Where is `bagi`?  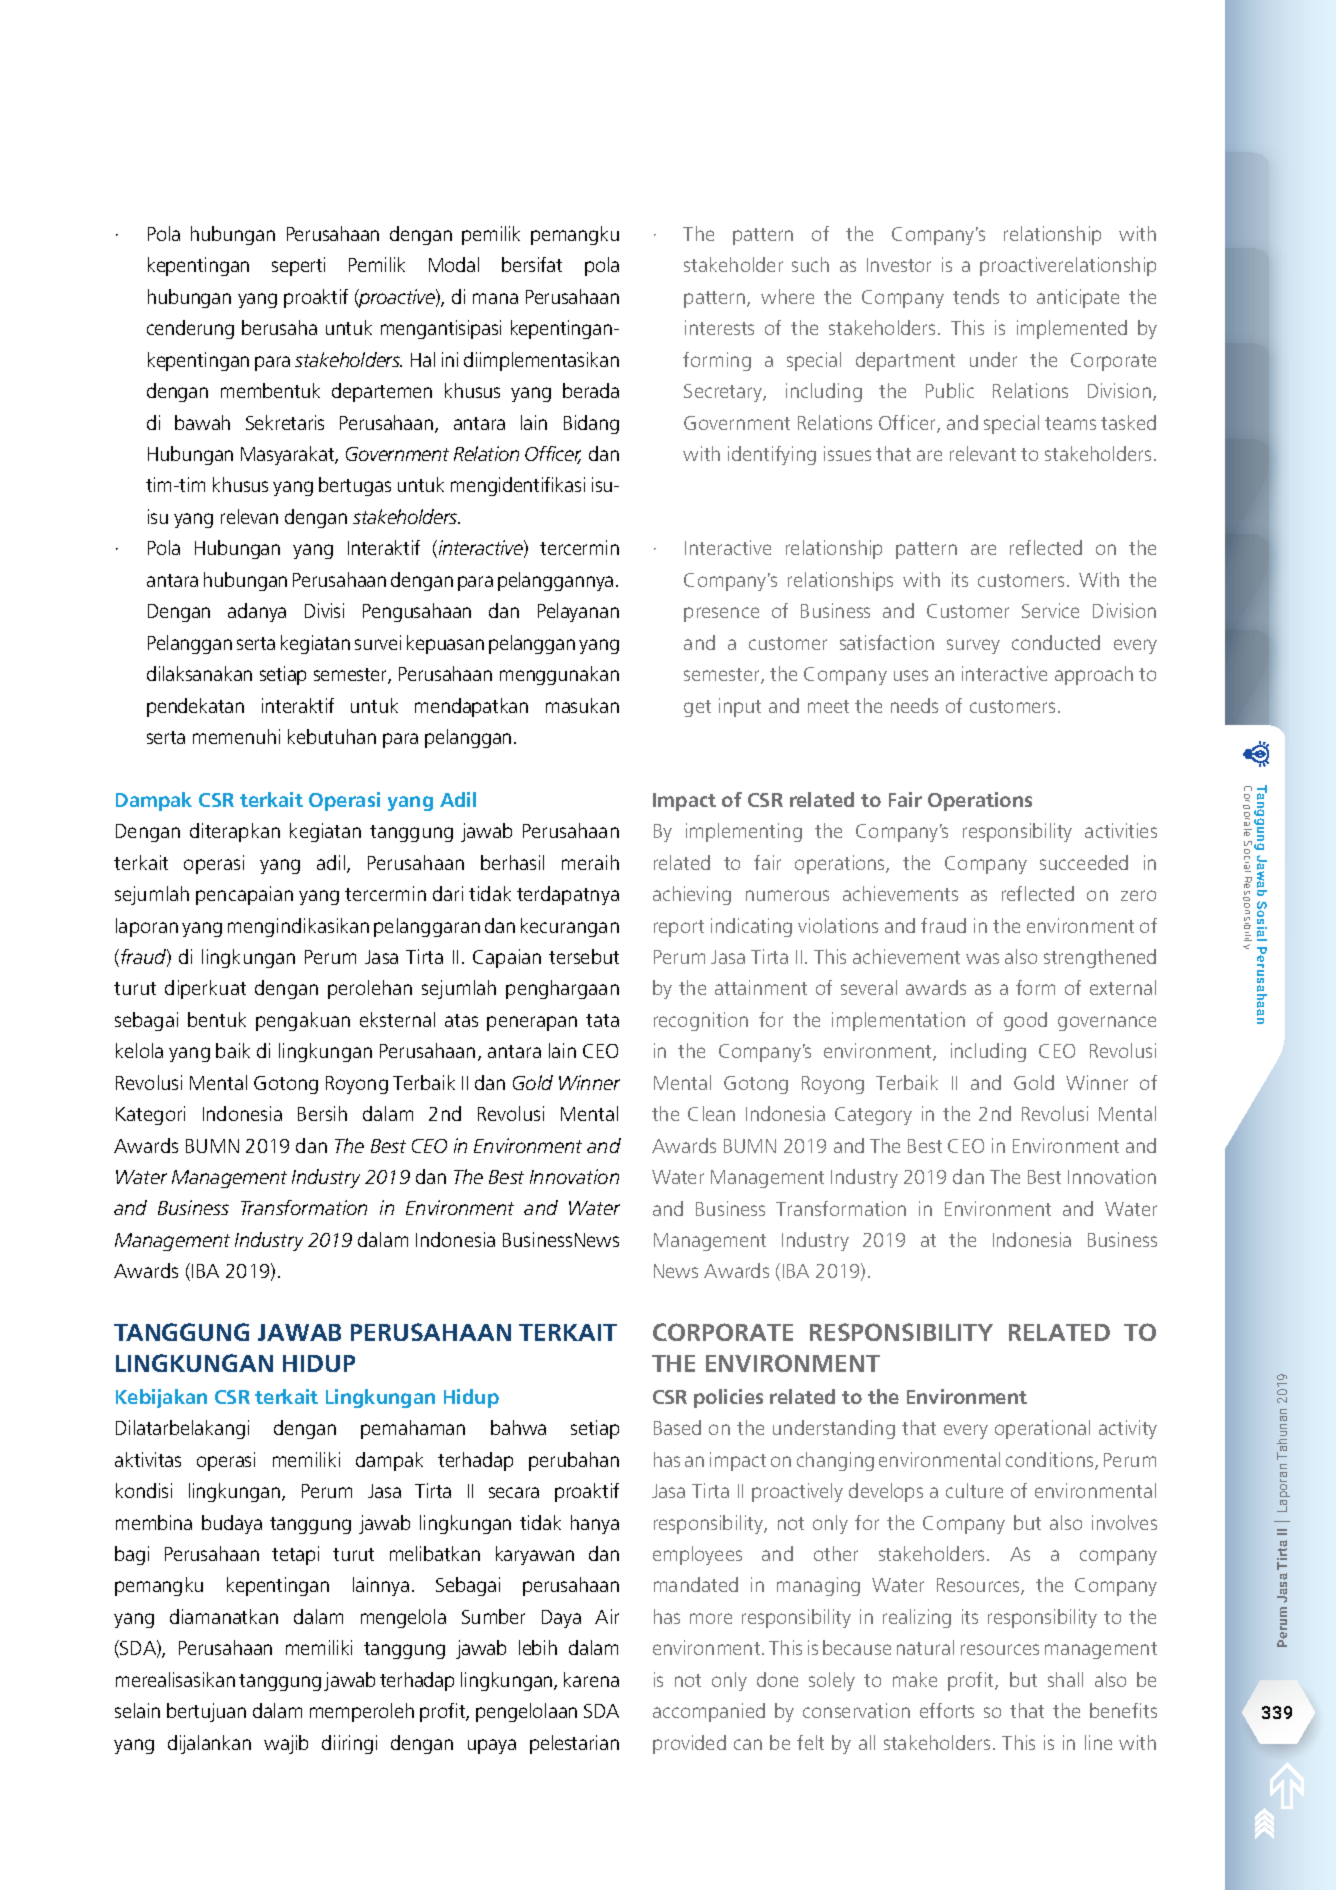 bagi is located at coordinates (132, 1555).
